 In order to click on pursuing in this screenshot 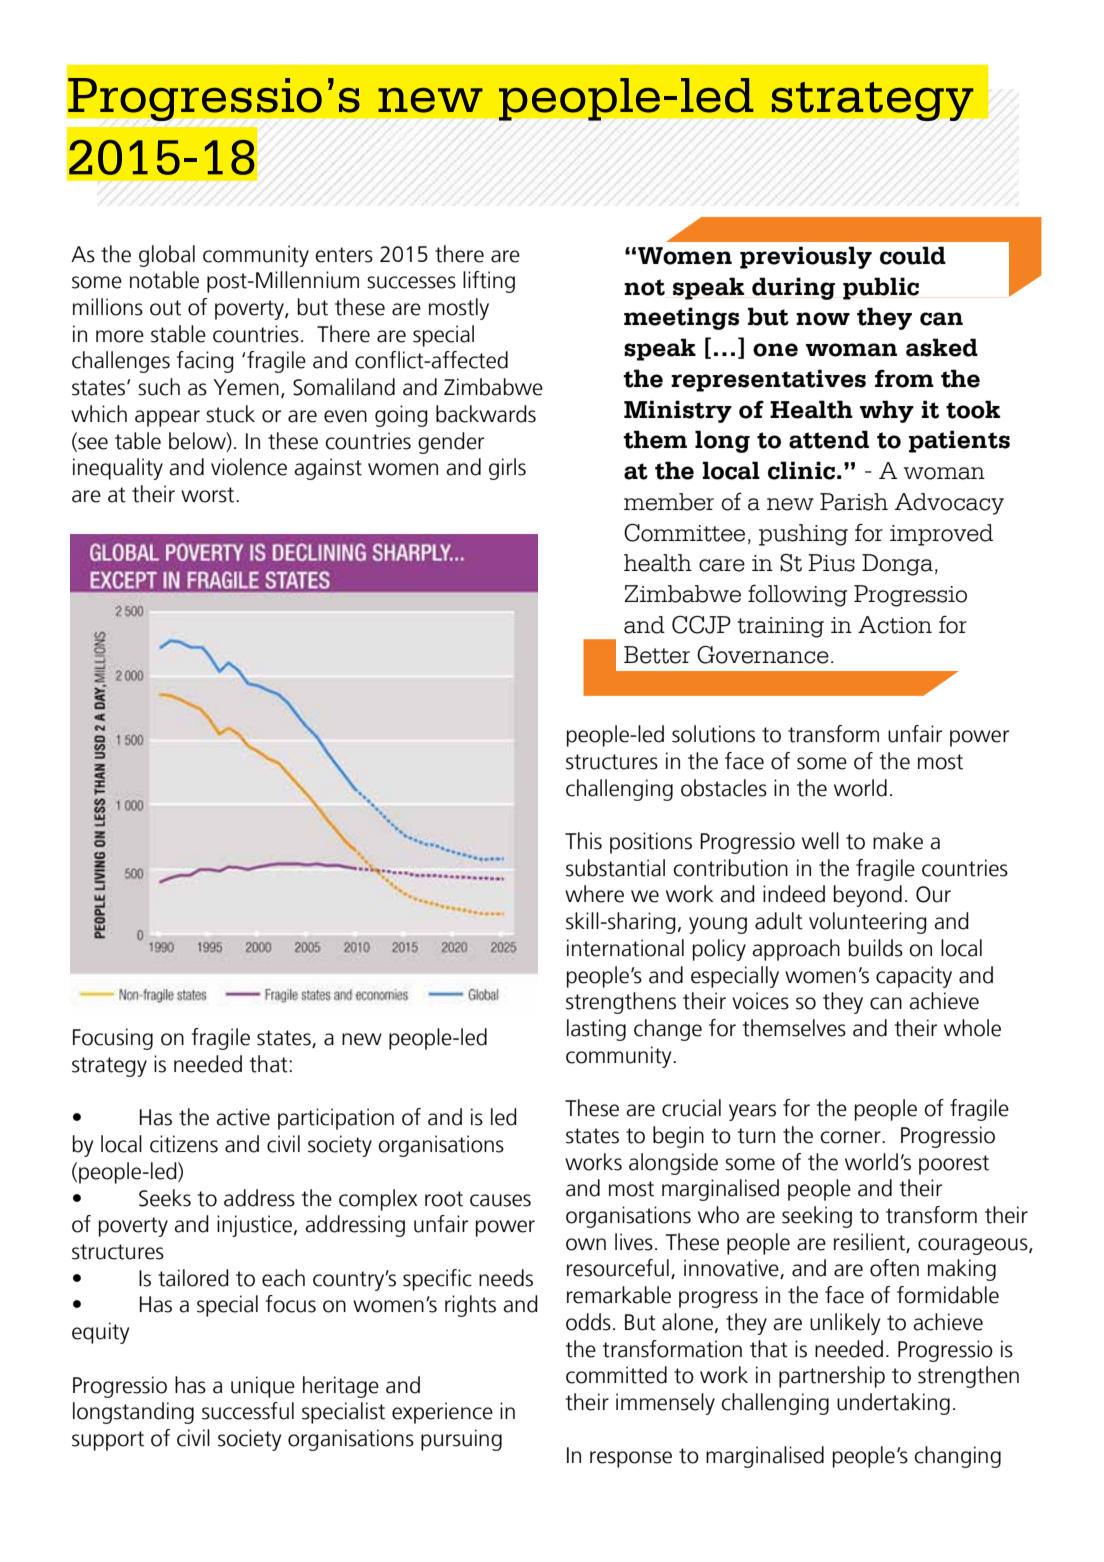, I will do `click(461, 1440)`.
